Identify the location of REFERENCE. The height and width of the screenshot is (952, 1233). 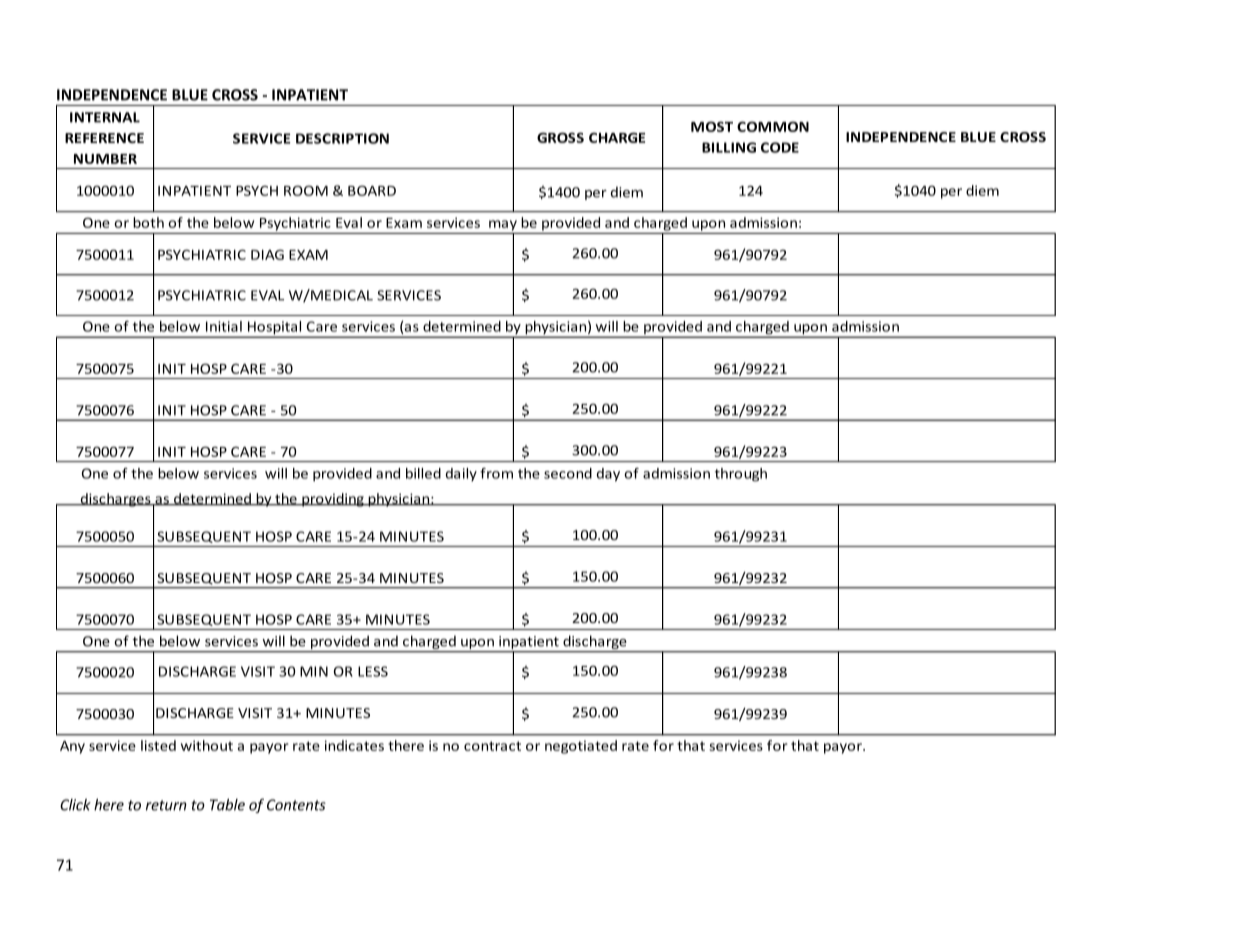
(104, 138).
